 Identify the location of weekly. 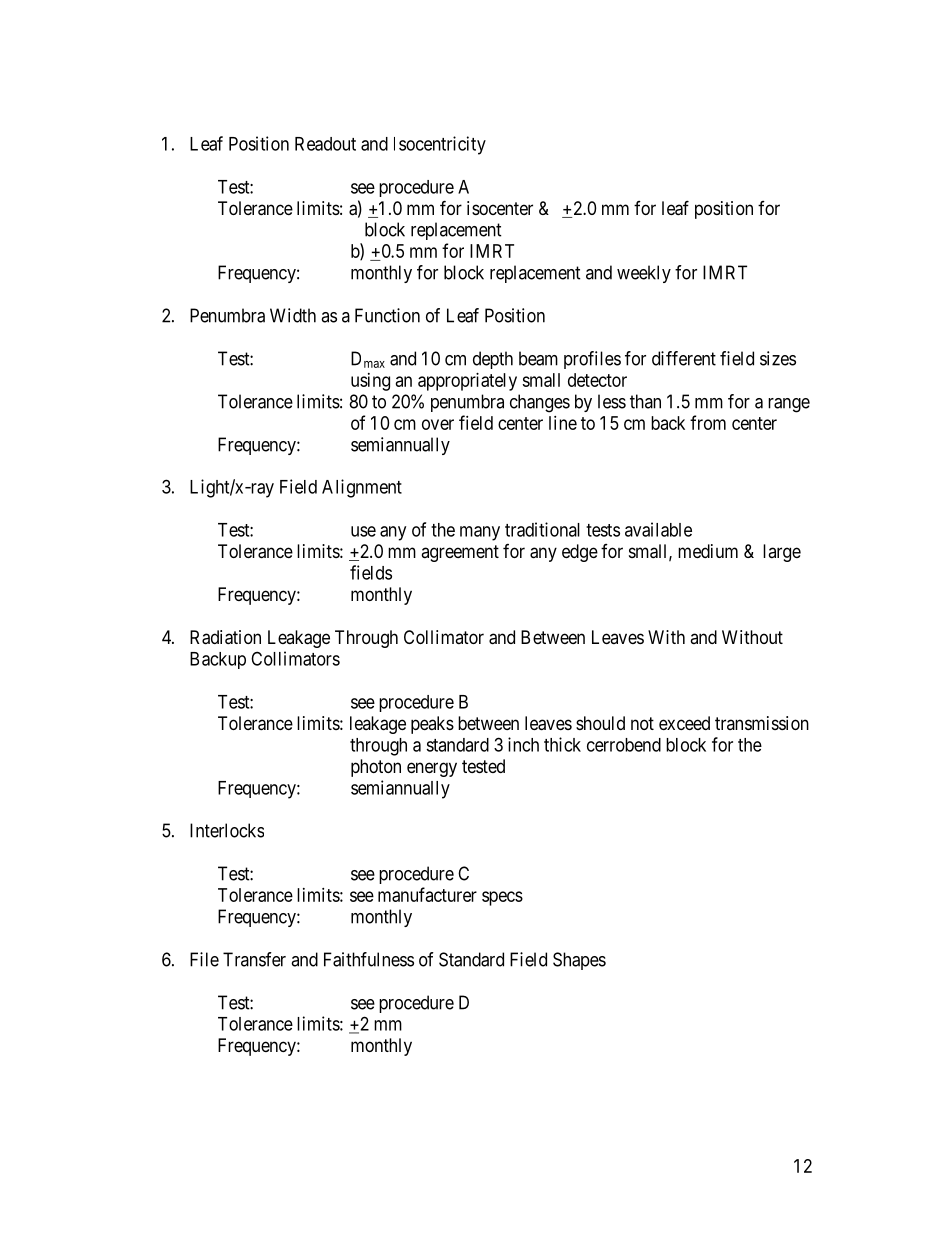
(644, 274).
